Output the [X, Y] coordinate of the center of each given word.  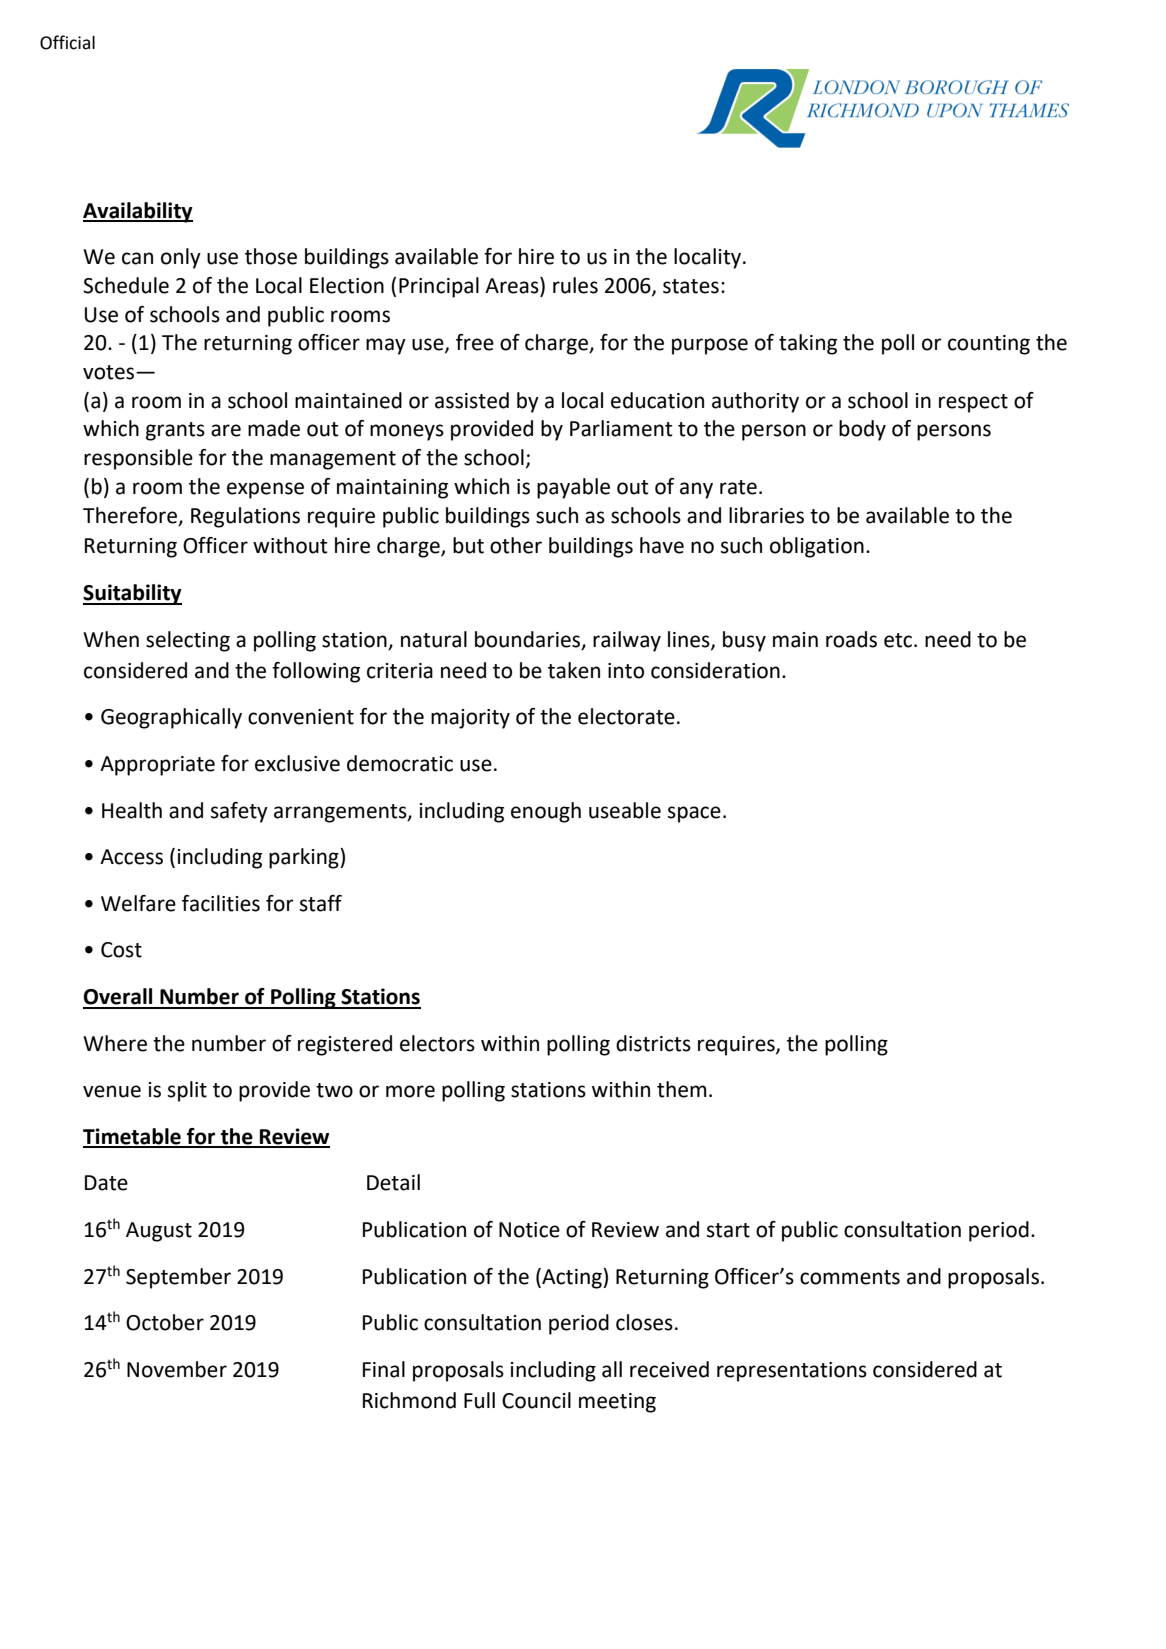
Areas [513, 286]
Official [67, 42]
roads [851, 639]
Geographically [171, 718]
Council [536, 1400]
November [177, 1369]
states [691, 286]
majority [470, 719]
